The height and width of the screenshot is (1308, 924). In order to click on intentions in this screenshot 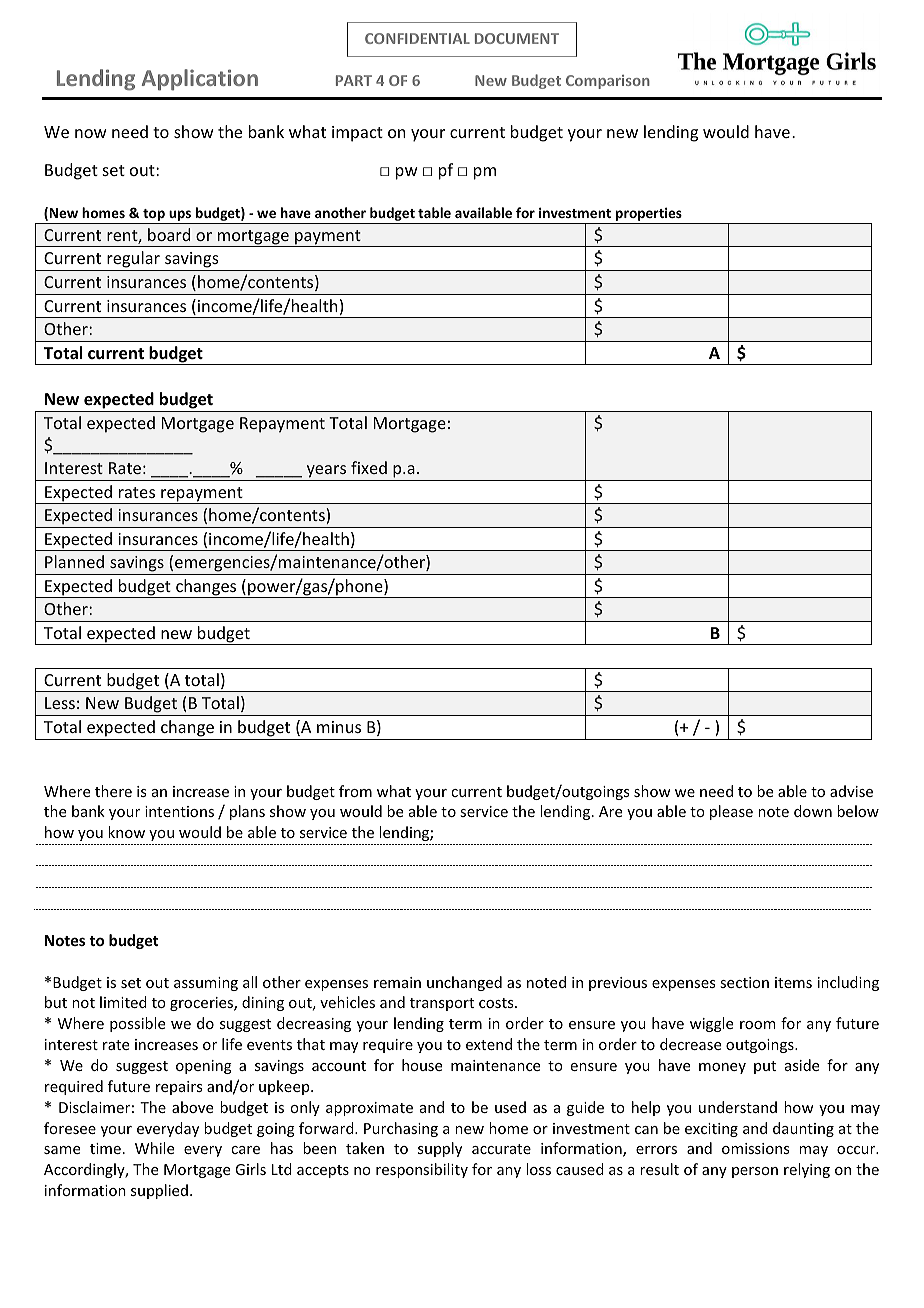, I will do `click(179, 811)`.
